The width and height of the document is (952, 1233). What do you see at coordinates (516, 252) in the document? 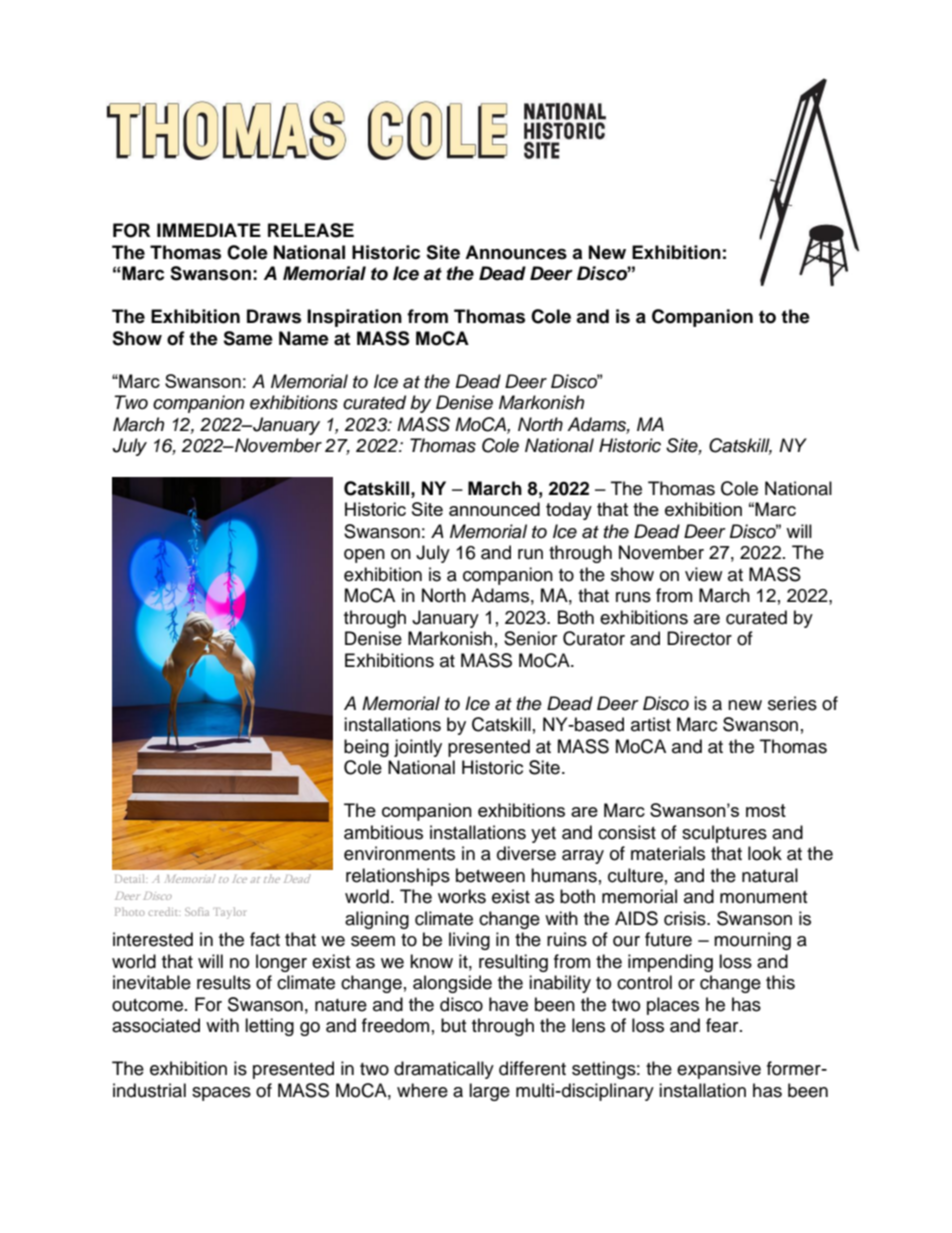
I see `Announces` at bounding box center [516, 252].
